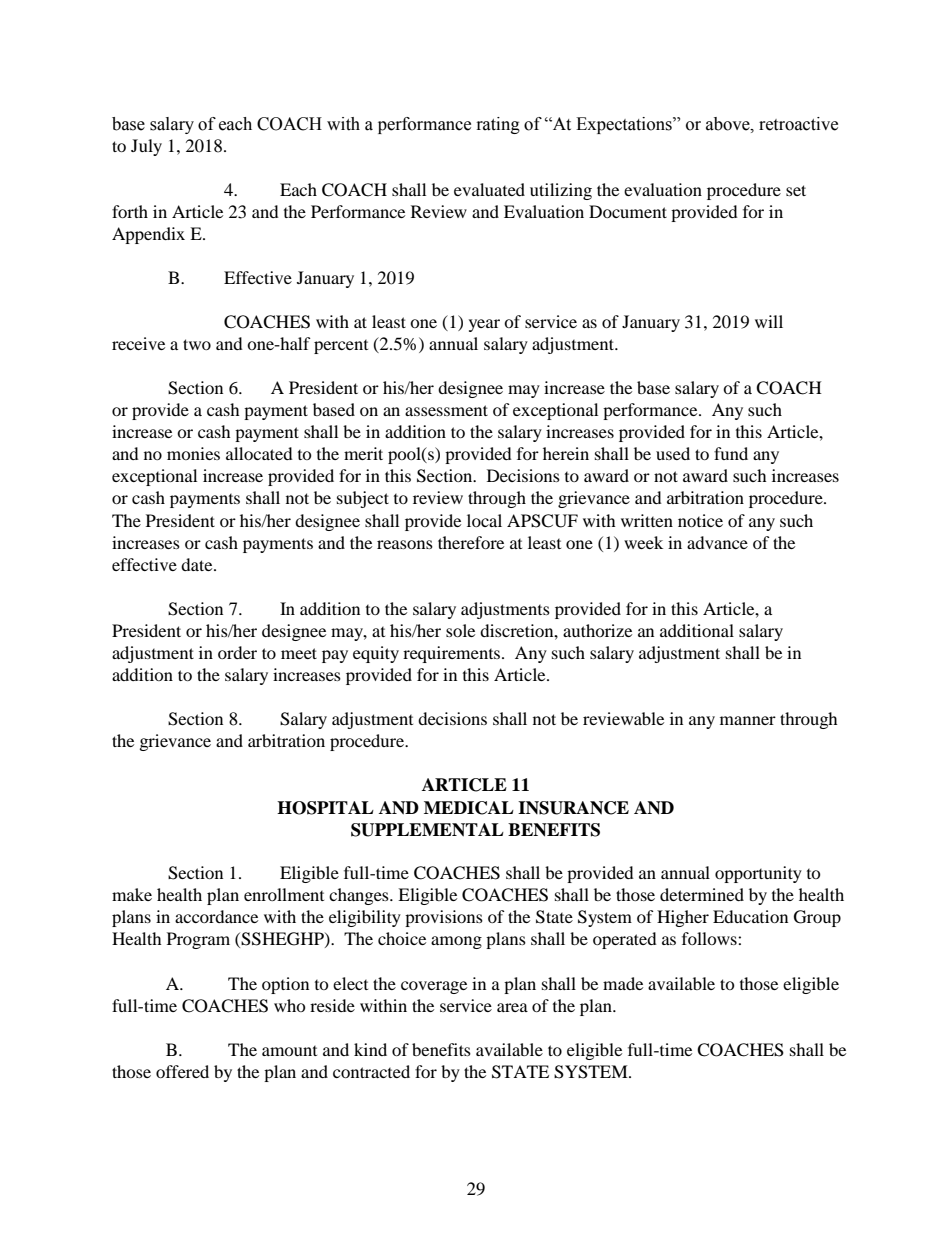  I want to click on above, so click(729, 124).
